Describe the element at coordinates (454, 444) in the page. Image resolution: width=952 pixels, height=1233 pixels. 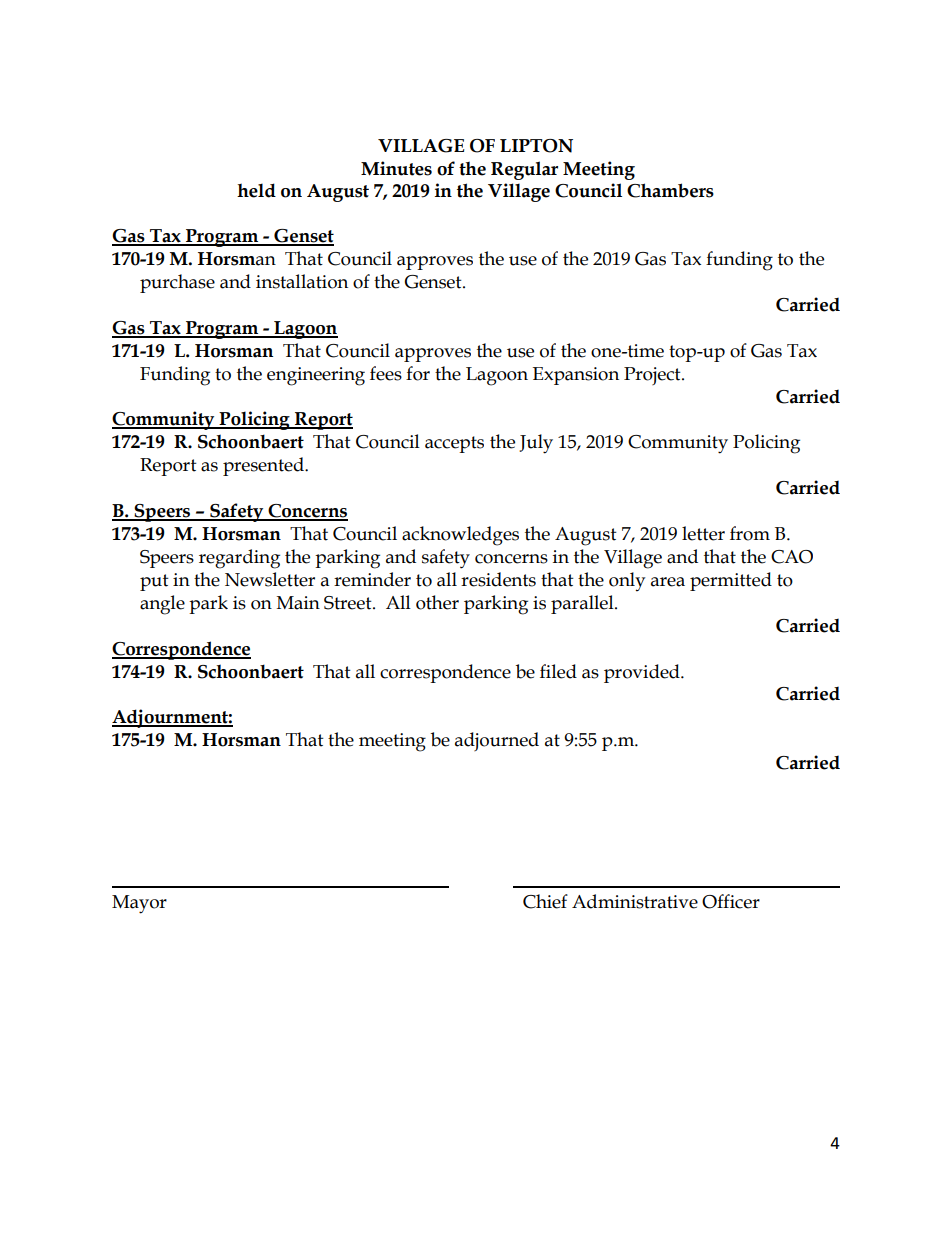
I see `accepts` at that location.
